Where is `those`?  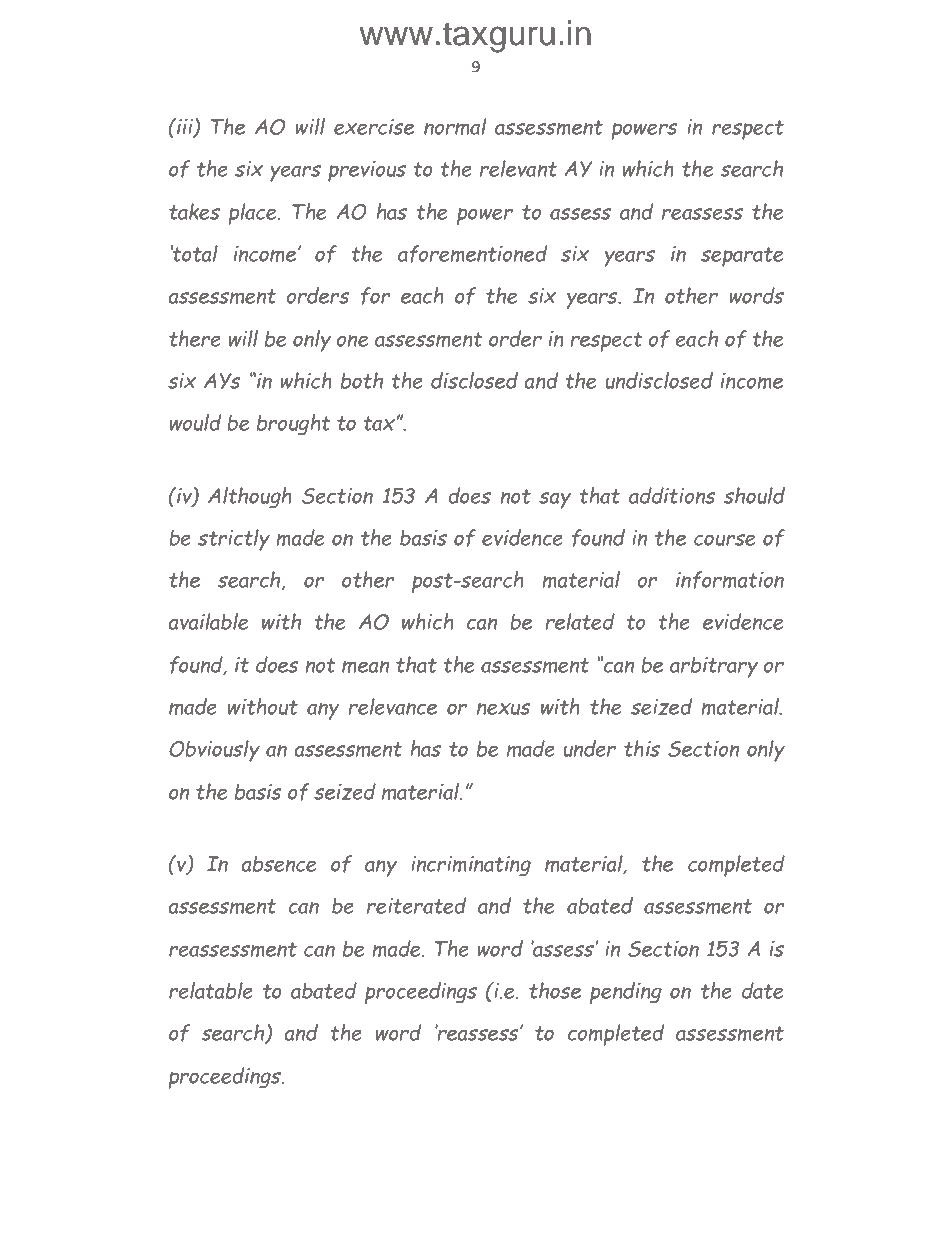
those is located at coordinates (555, 990).
